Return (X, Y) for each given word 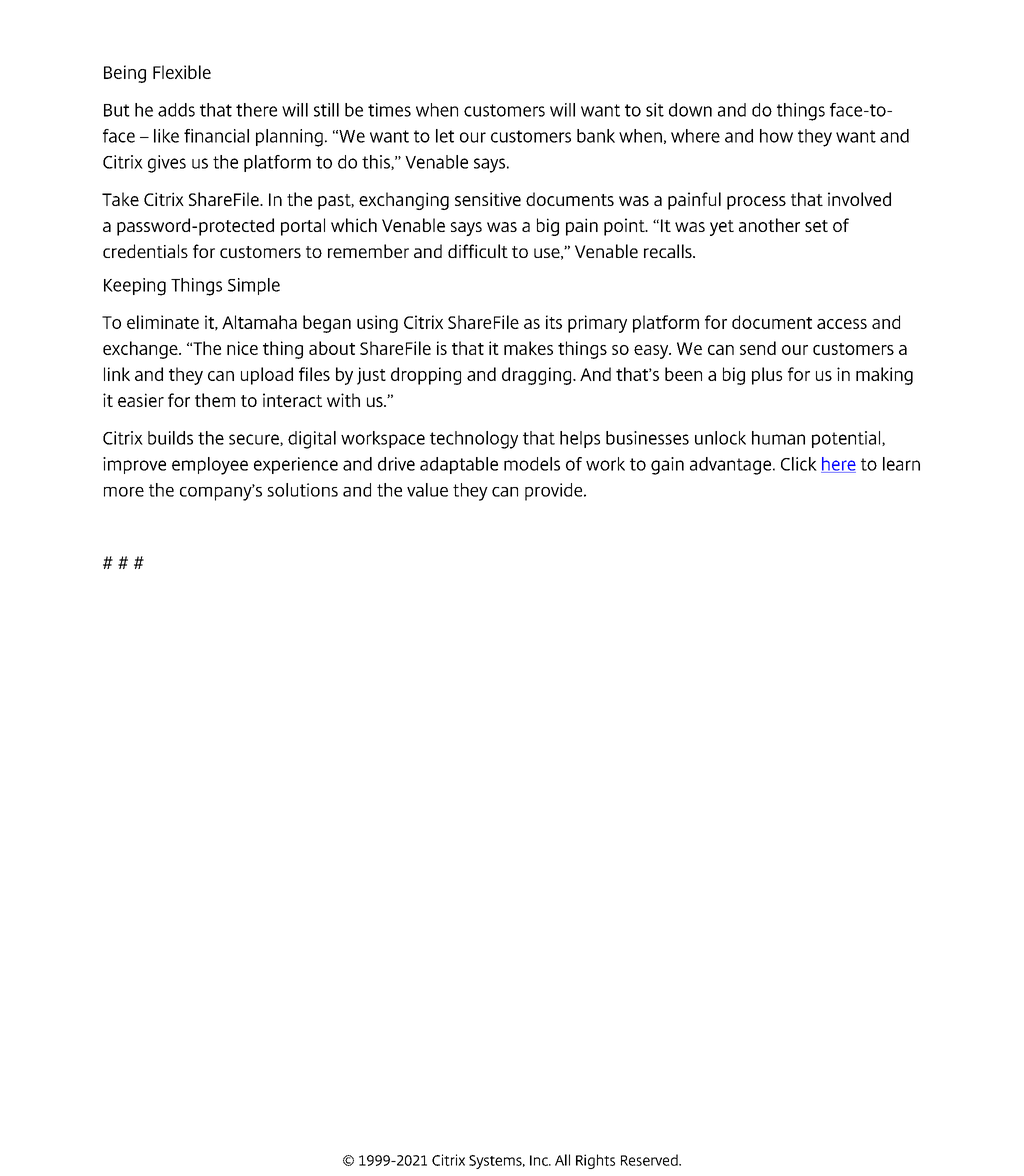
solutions (302, 490)
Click (799, 464)
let (445, 136)
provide (555, 492)
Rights (595, 1161)
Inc (540, 1160)
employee (210, 466)
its (554, 322)
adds (176, 110)
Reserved (650, 1160)
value (427, 490)
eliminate (163, 322)
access (842, 324)
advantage (732, 466)
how (776, 136)
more (124, 492)
